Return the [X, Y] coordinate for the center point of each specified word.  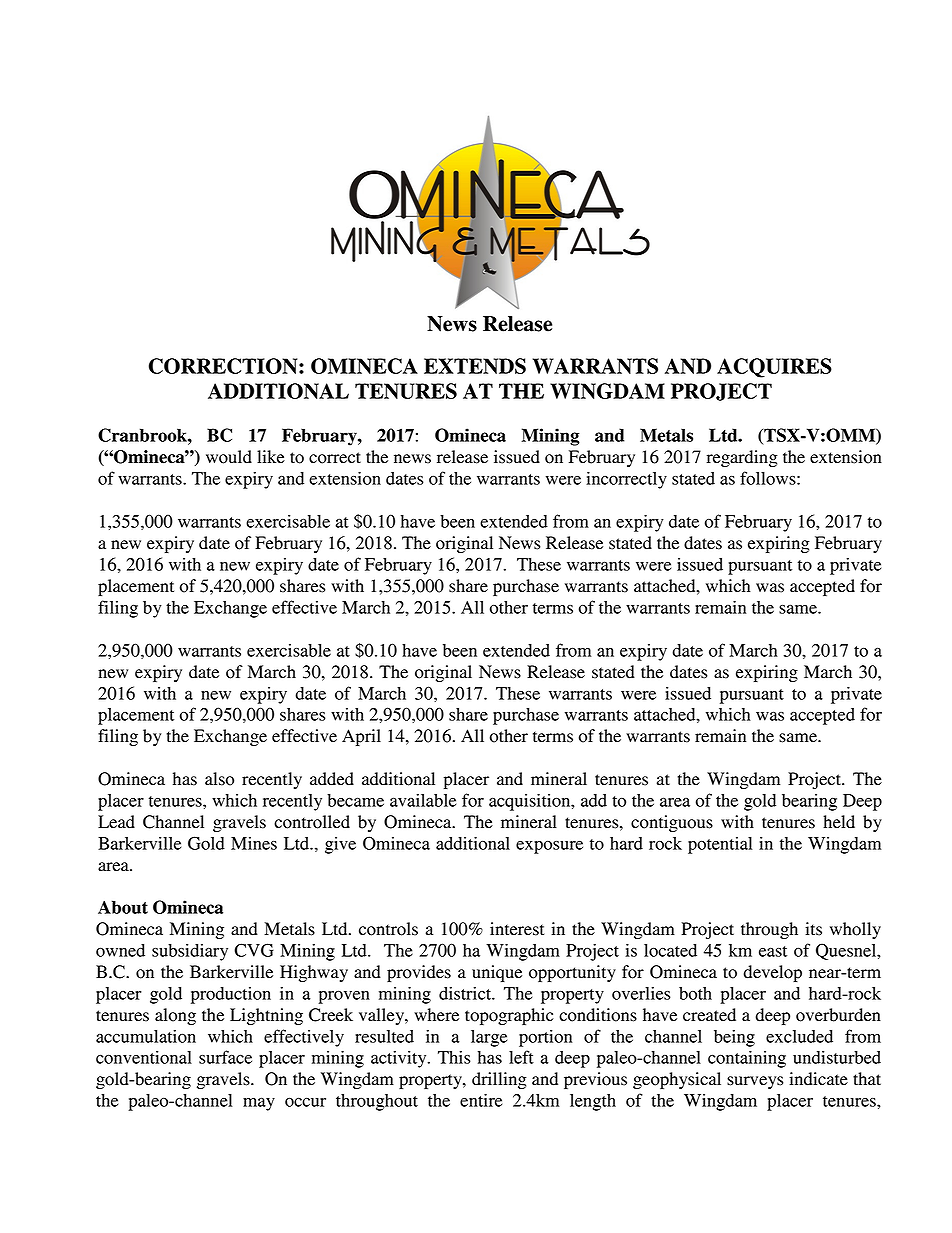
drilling [499, 1080]
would [229, 457]
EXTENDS [475, 366]
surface [225, 1057]
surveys [755, 1082]
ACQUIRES [774, 368]
